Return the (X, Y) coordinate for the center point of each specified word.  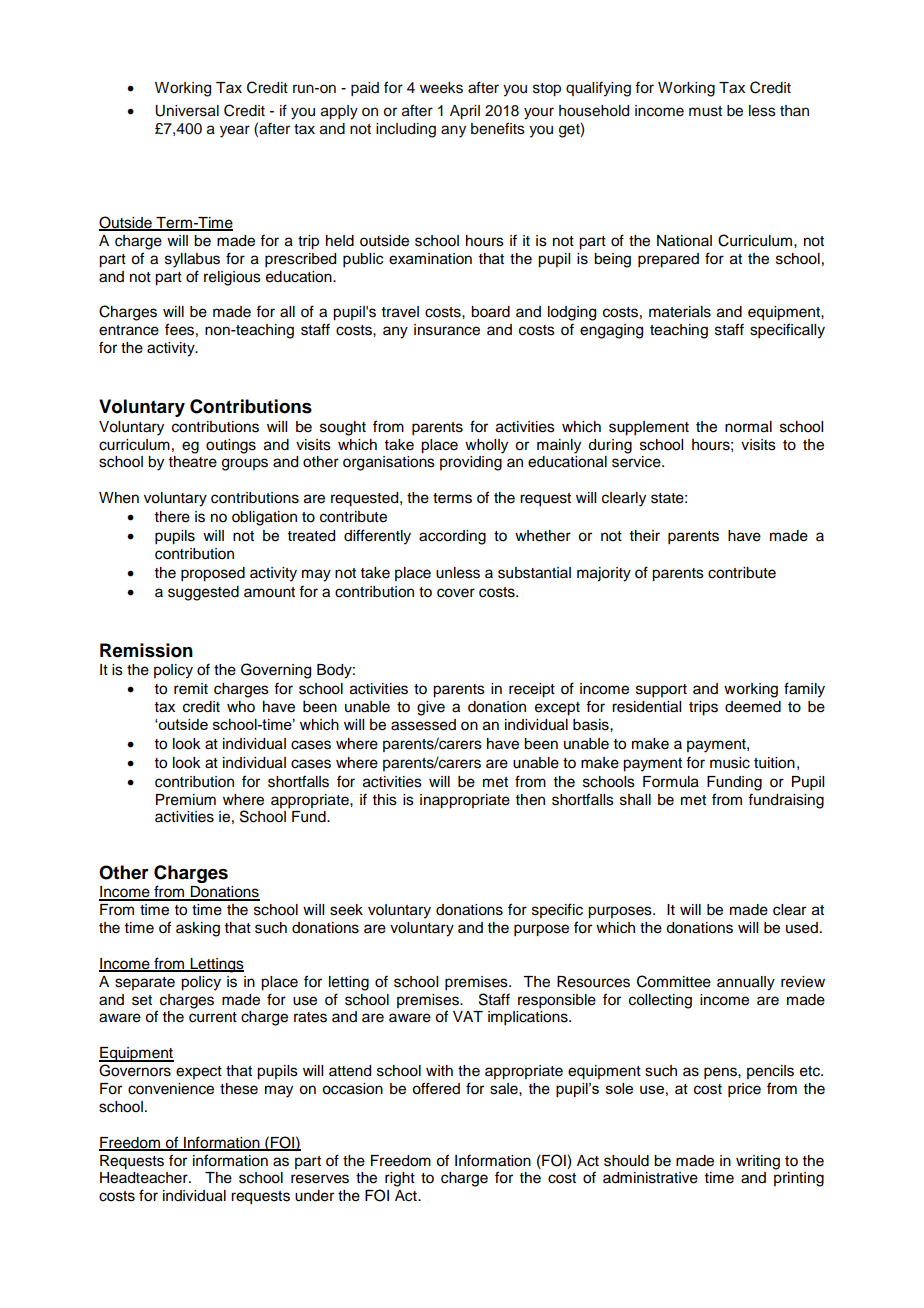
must (705, 111)
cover (456, 593)
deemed (753, 707)
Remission (146, 650)
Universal (187, 111)
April (465, 112)
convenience (171, 1089)
